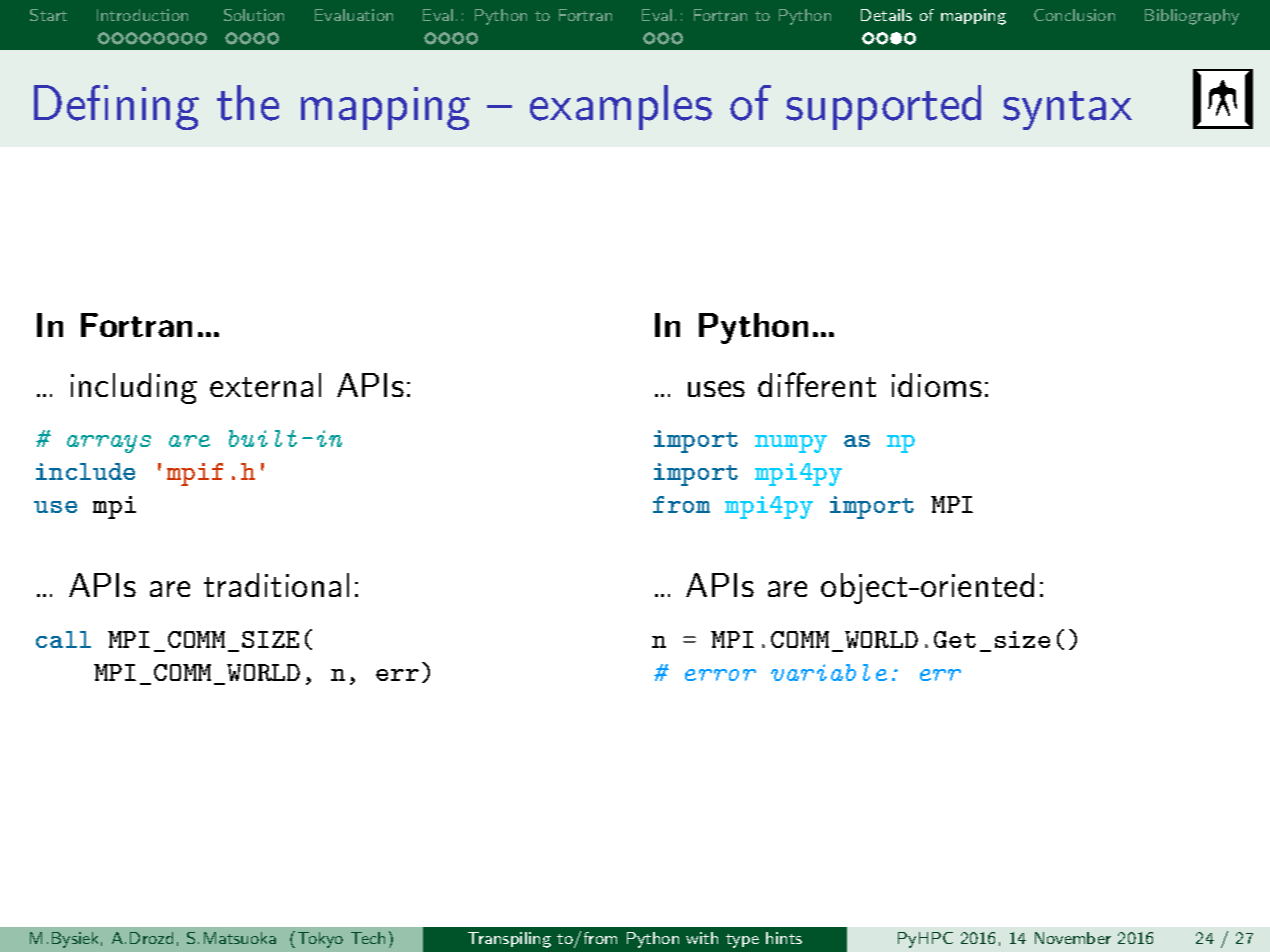 This screenshot has height=952, width=1270. Describe the element at coordinates (142, 15) in the screenshot. I see `Introduction` at that location.
